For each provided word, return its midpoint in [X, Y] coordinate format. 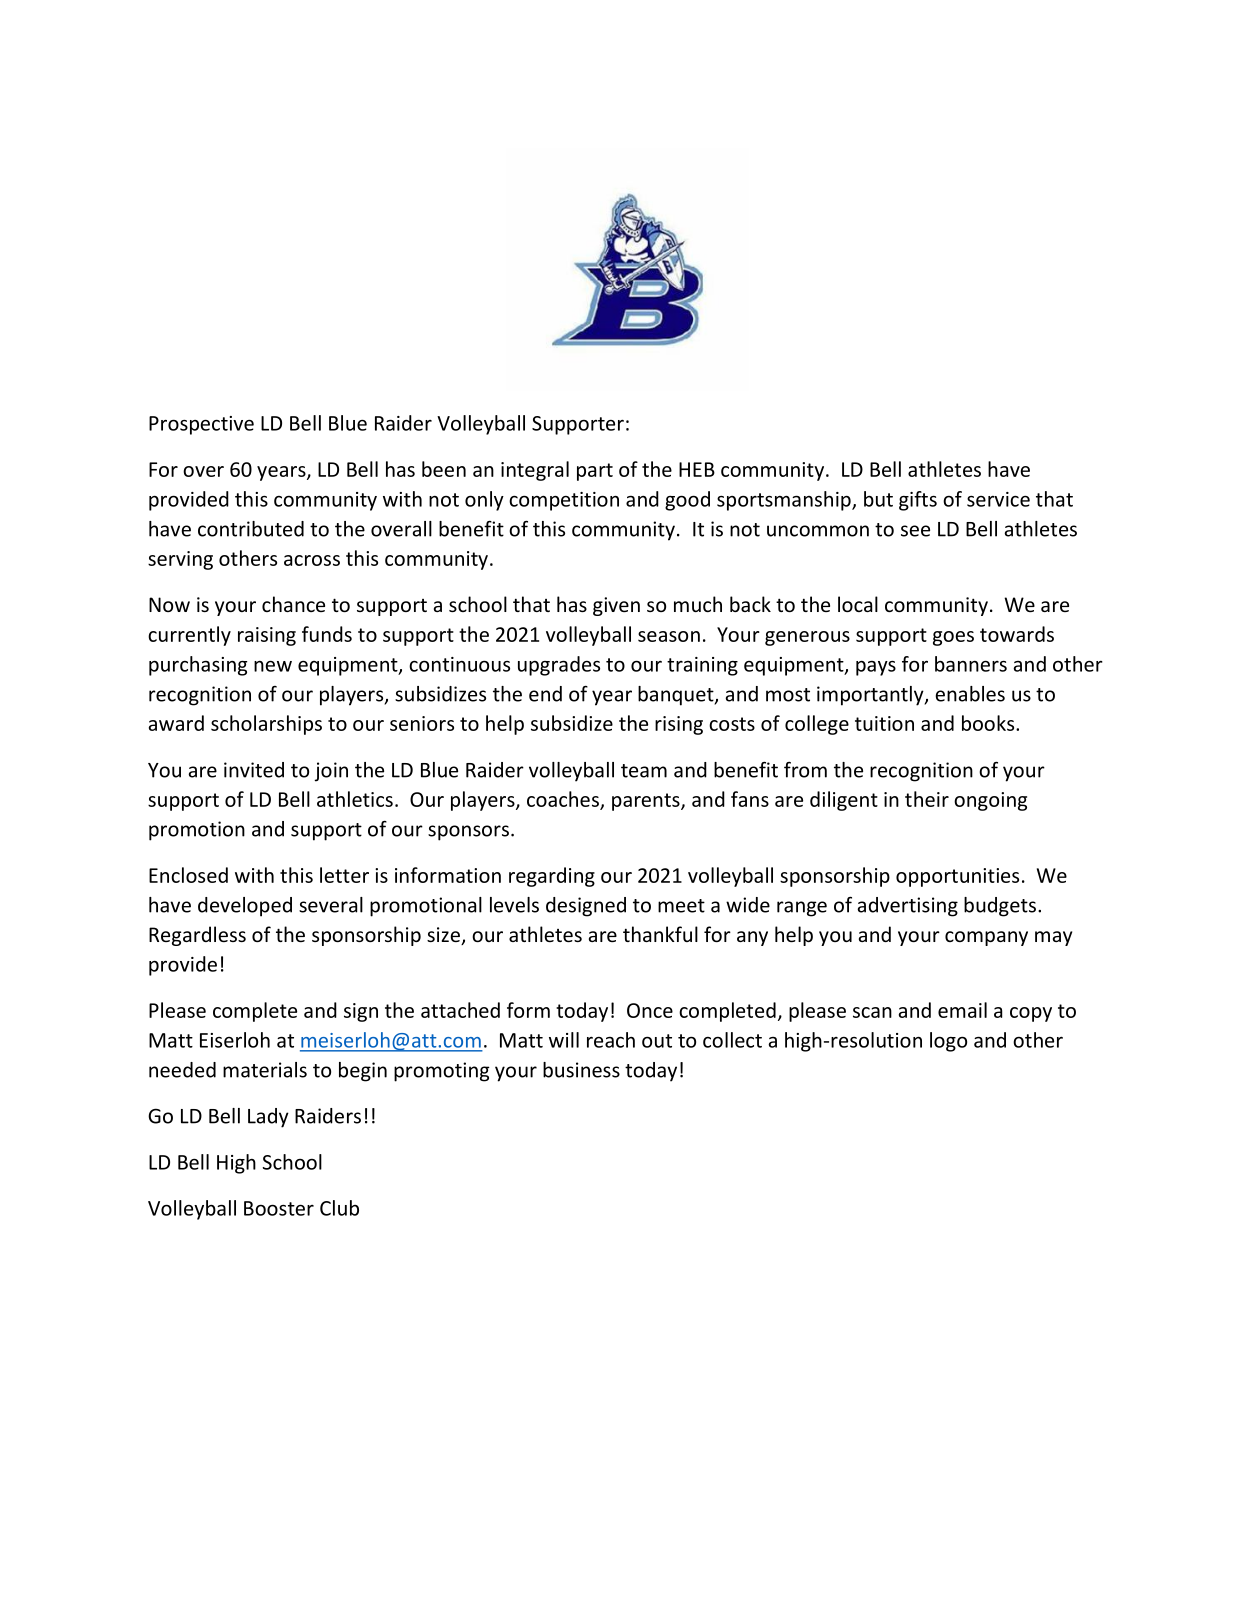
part [595, 472]
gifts [918, 501]
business [581, 1070]
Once [650, 1010]
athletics [355, 799]
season [669, 636]
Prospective [201, 425]
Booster [279, 1208]
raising [267, 636]
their [927, 799]
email [962, 1010]
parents [647, 802]
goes [953, 638]
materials [265, 1070]
